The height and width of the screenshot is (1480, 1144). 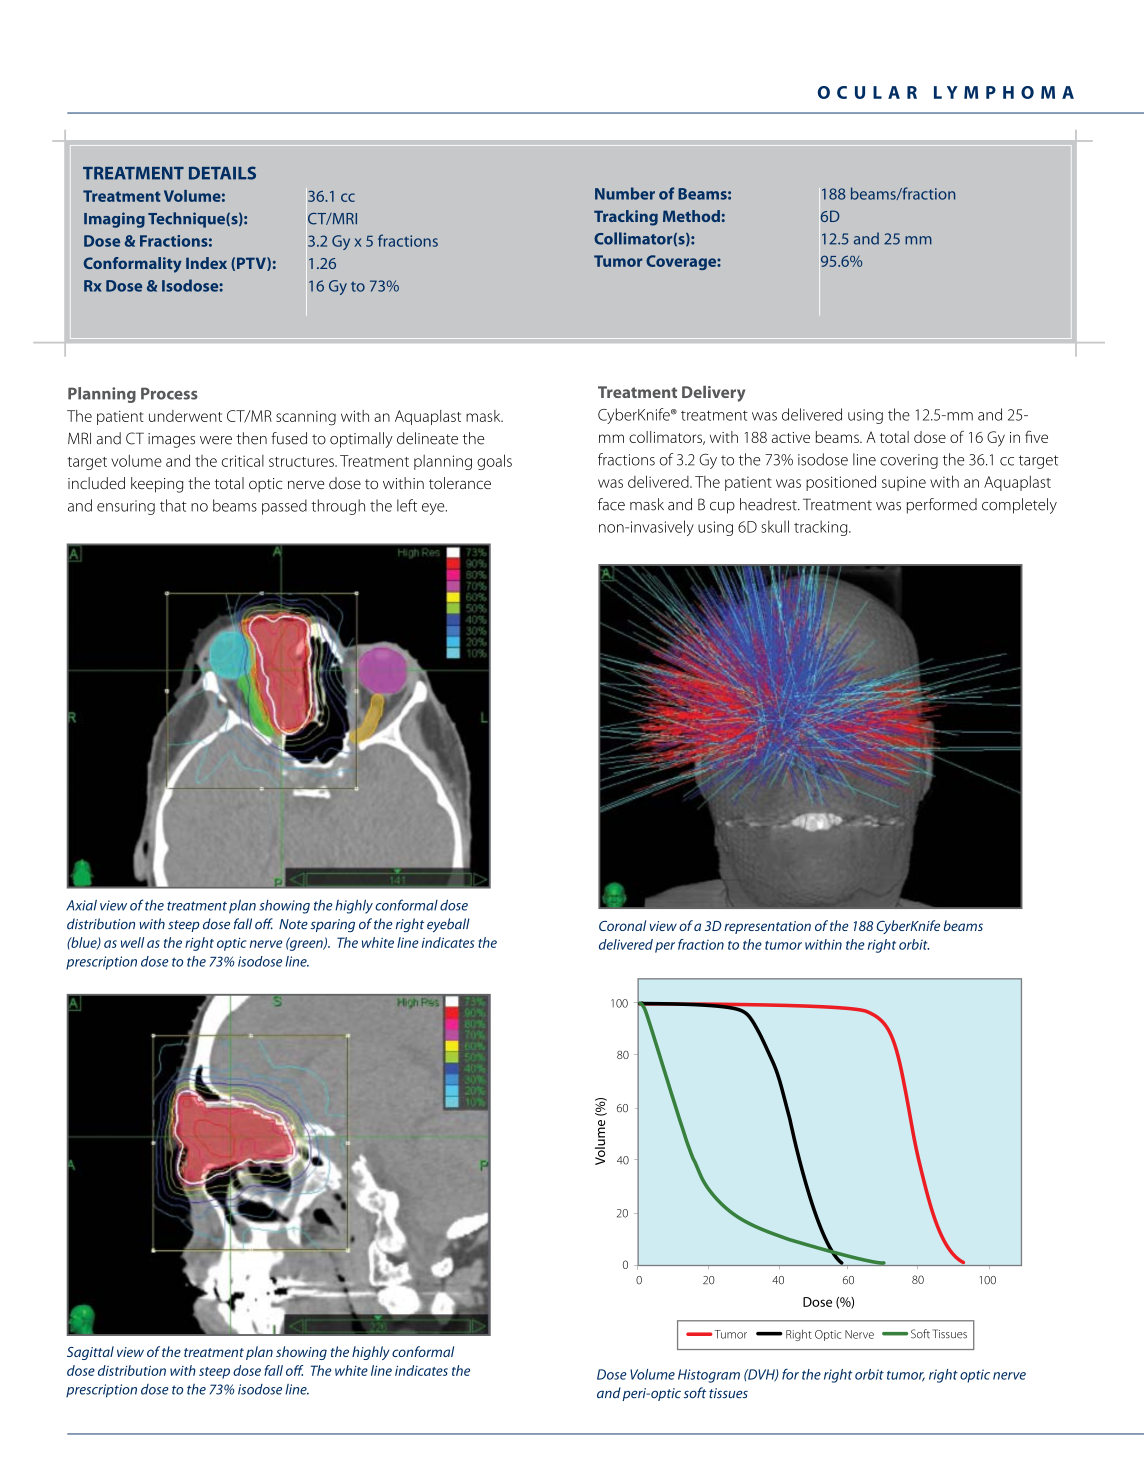 I want to click on well, so click(x=132, y=942).
